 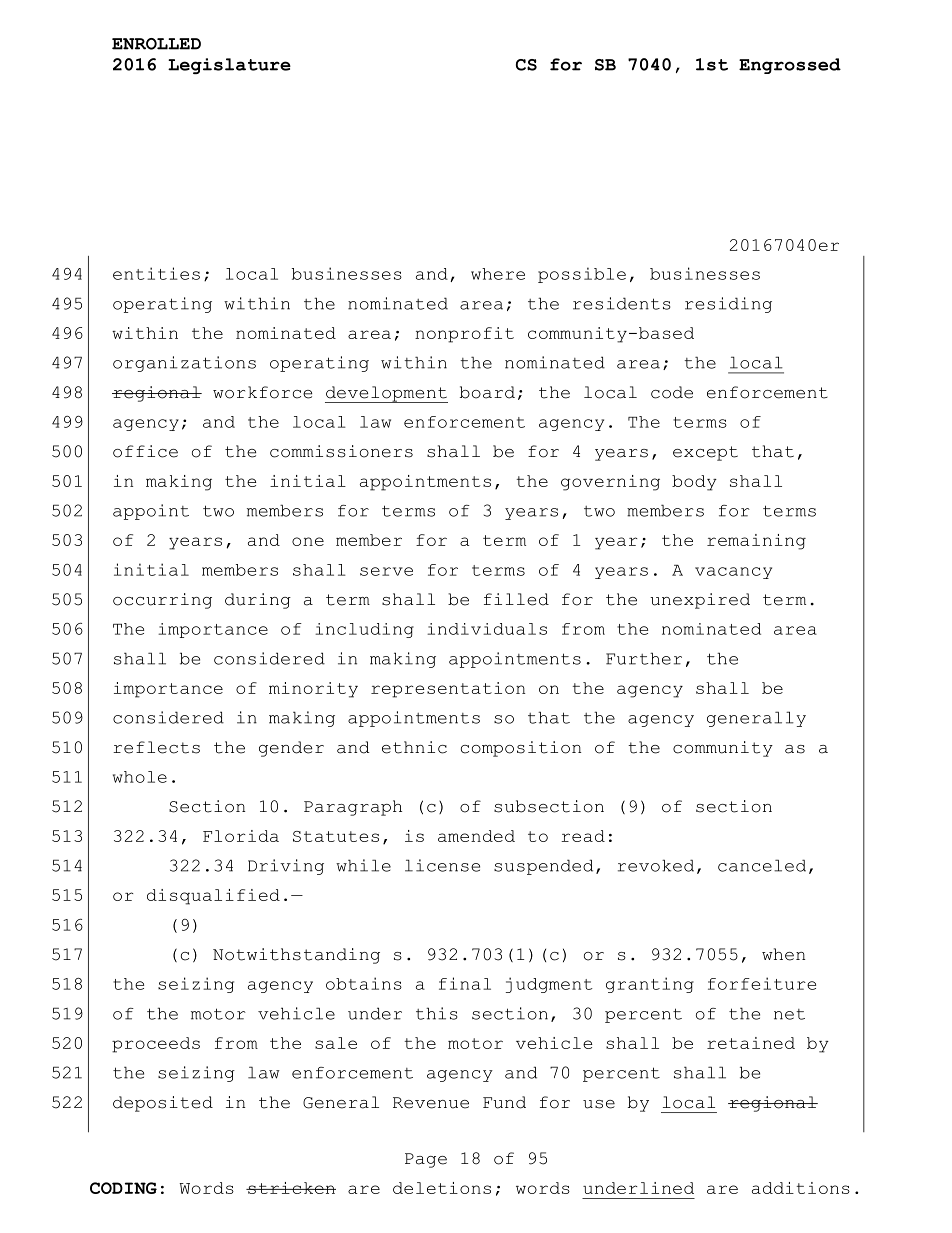 I want to click on Legislature, so click(x=229, y=66).
